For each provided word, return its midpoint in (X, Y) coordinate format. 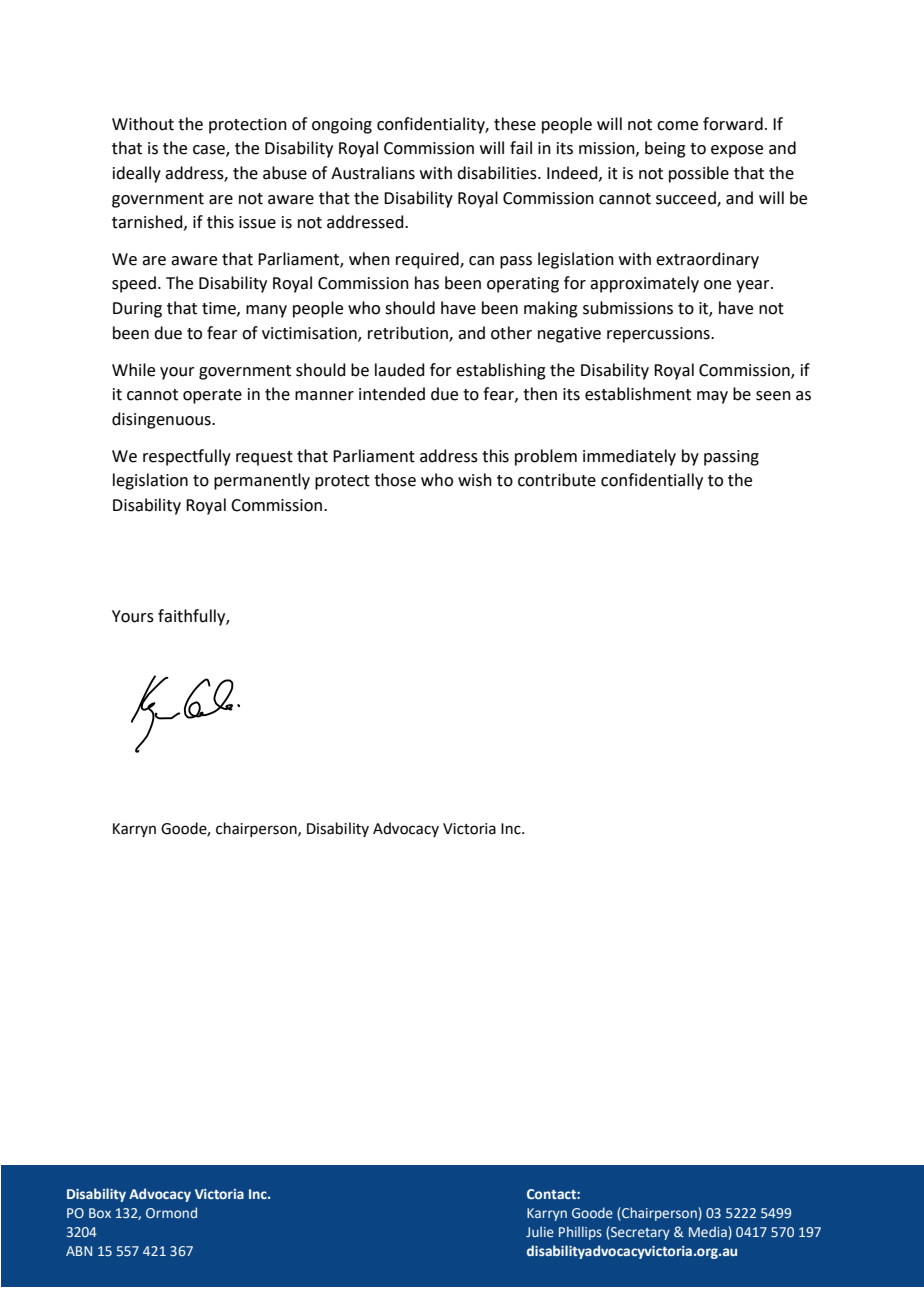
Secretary (639, 1233)
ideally (137, 174)
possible (699, 174)
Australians (373, 173)
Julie (540, 1231)
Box (100, 1213)
